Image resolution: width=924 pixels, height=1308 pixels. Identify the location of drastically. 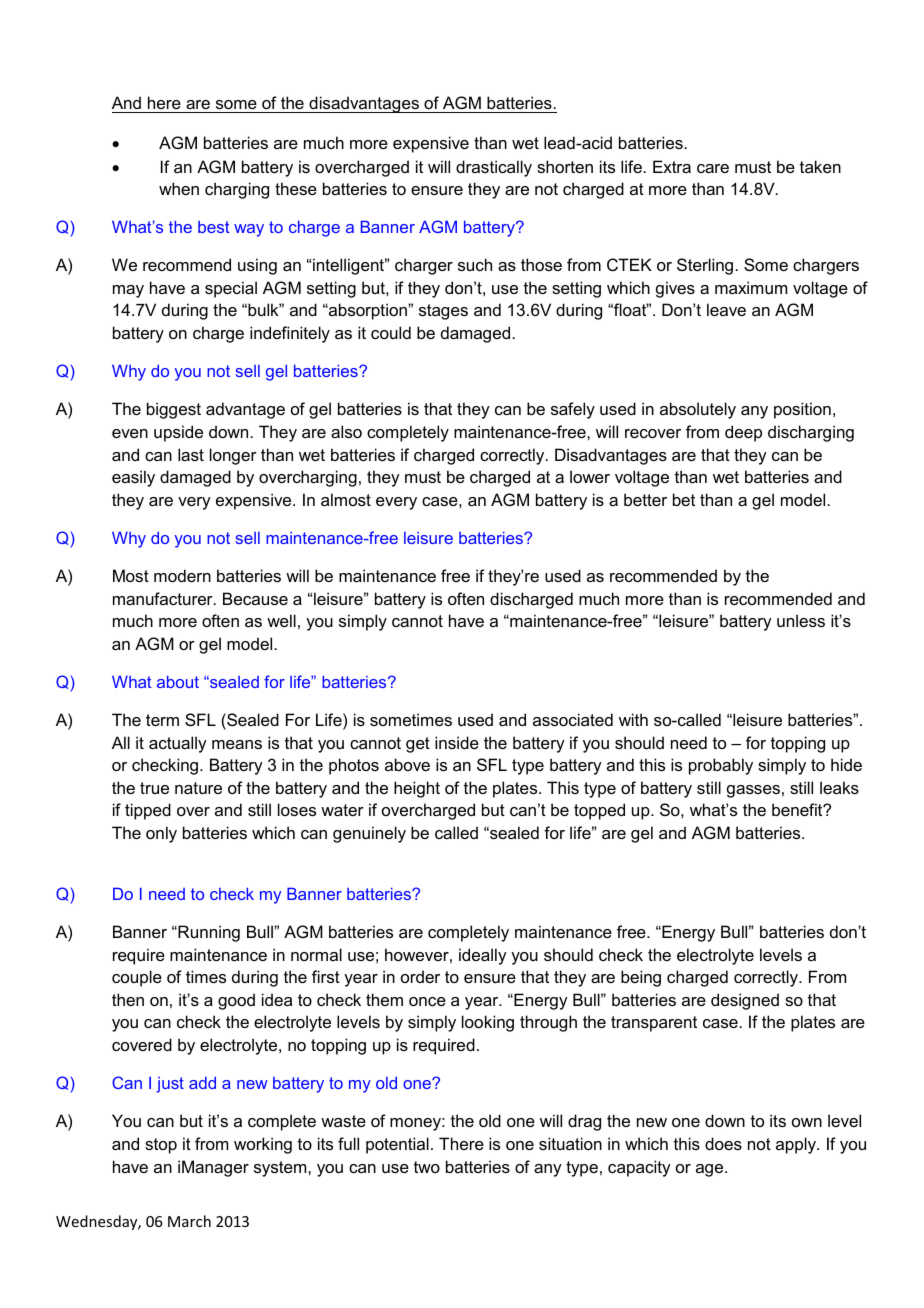
(494, 168).
